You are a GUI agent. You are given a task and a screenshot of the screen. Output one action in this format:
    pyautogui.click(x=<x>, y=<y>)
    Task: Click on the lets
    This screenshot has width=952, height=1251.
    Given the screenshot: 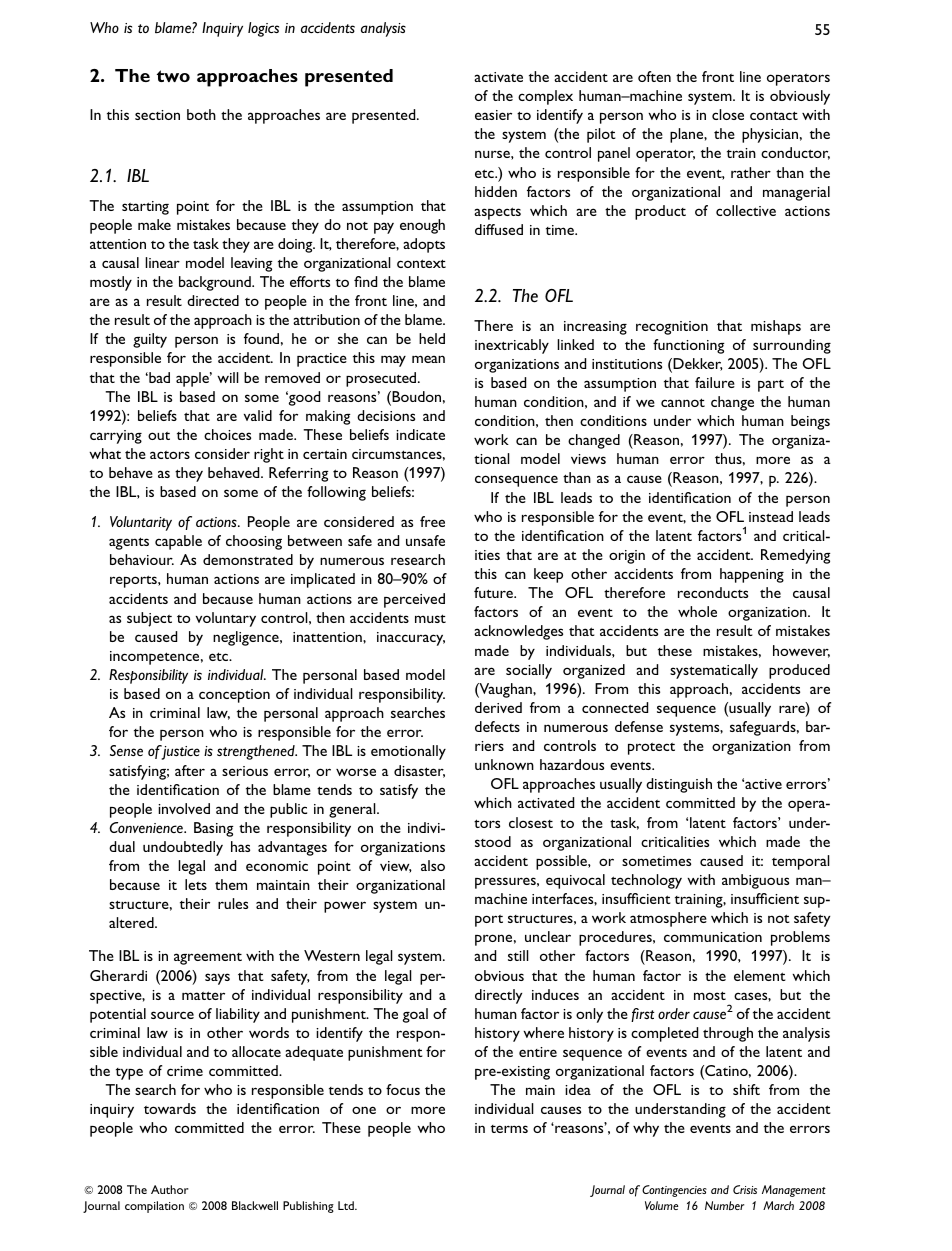 What is the action you would take?
    pyautogui.click(x=196, y=884)
